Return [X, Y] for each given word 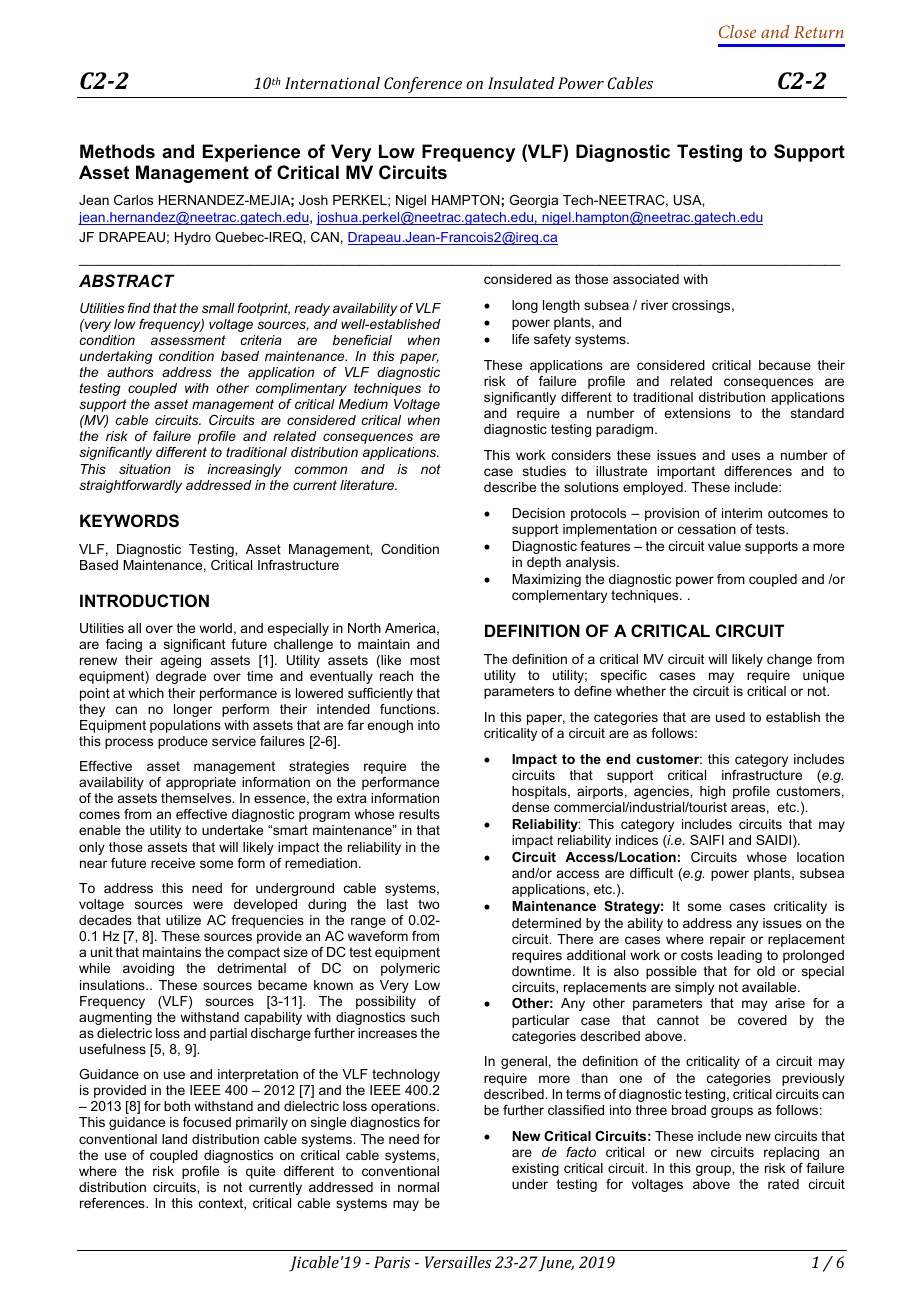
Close [737, 31]
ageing [181, 661]
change [789, 660]
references [113, 1203]
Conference [423, 85]
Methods [117, 151]
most [425, 660]
